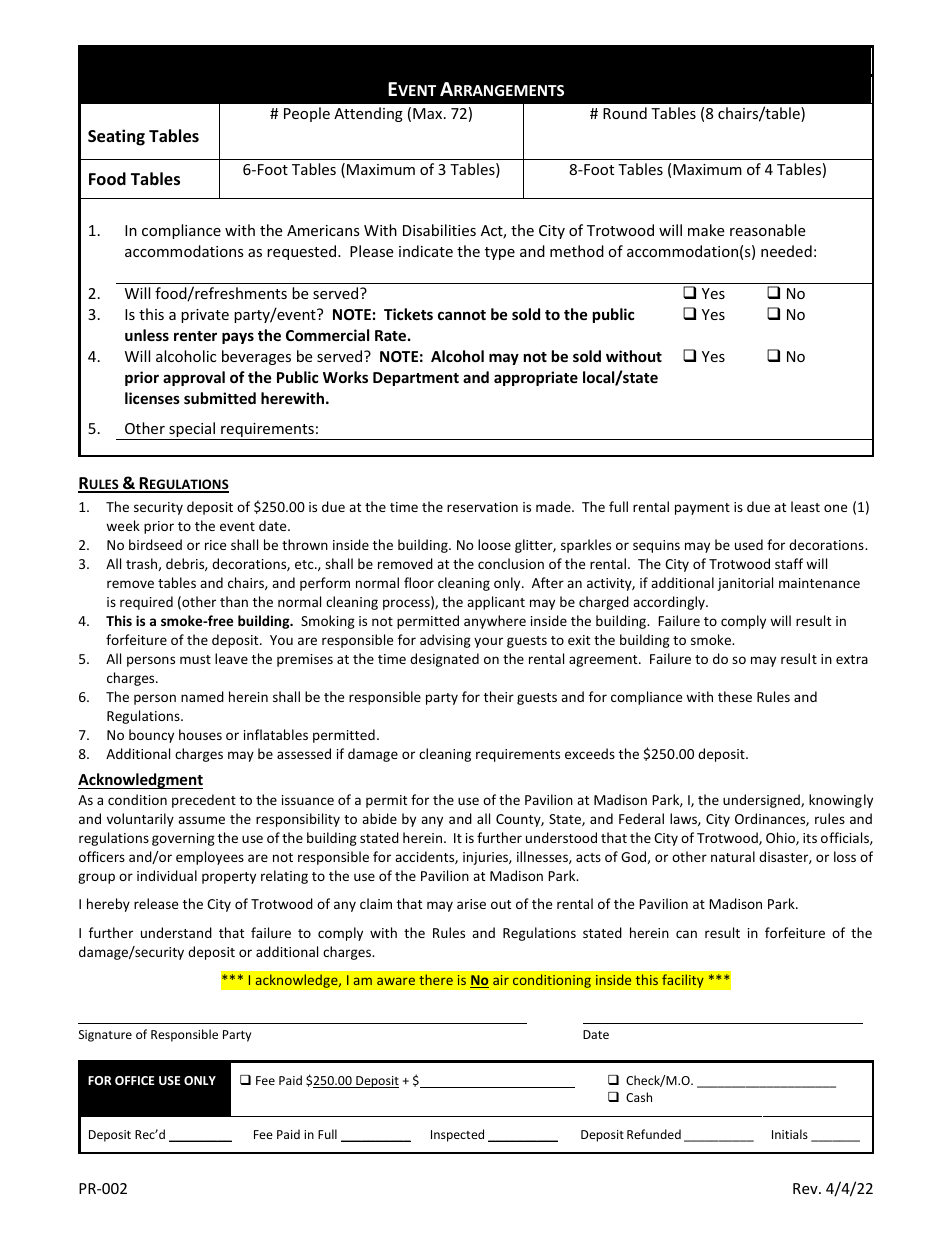  What do you see at coordinates (116, 137) in the screenshot?
I see `Seating` at bounding box center [116, 137].
